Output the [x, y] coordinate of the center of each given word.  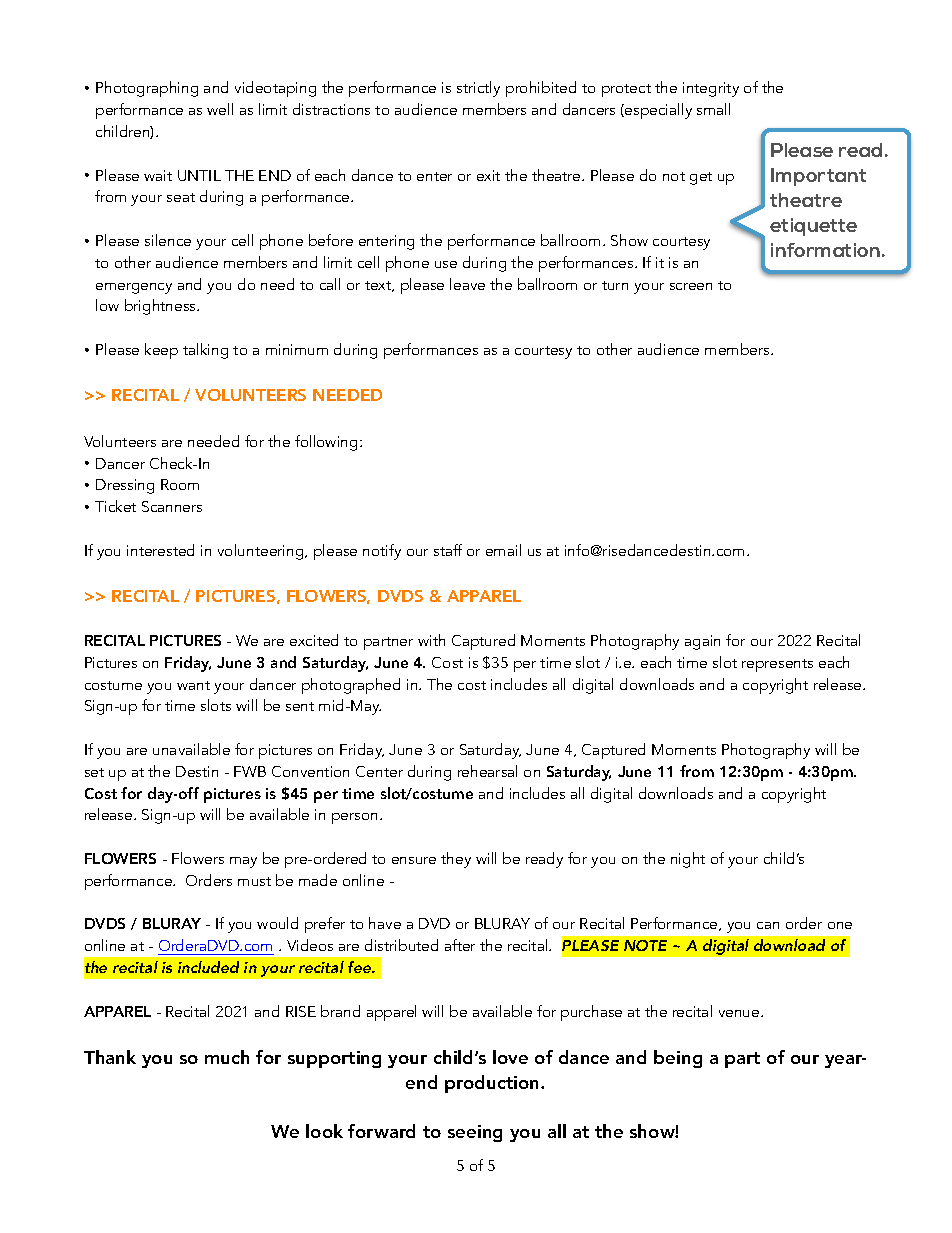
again [702, 642]
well [220, 109]
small [713, 109]
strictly [478, 89]
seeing [475, 1133]
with [431, 640]
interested [160, 550]
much [227, 1057]
